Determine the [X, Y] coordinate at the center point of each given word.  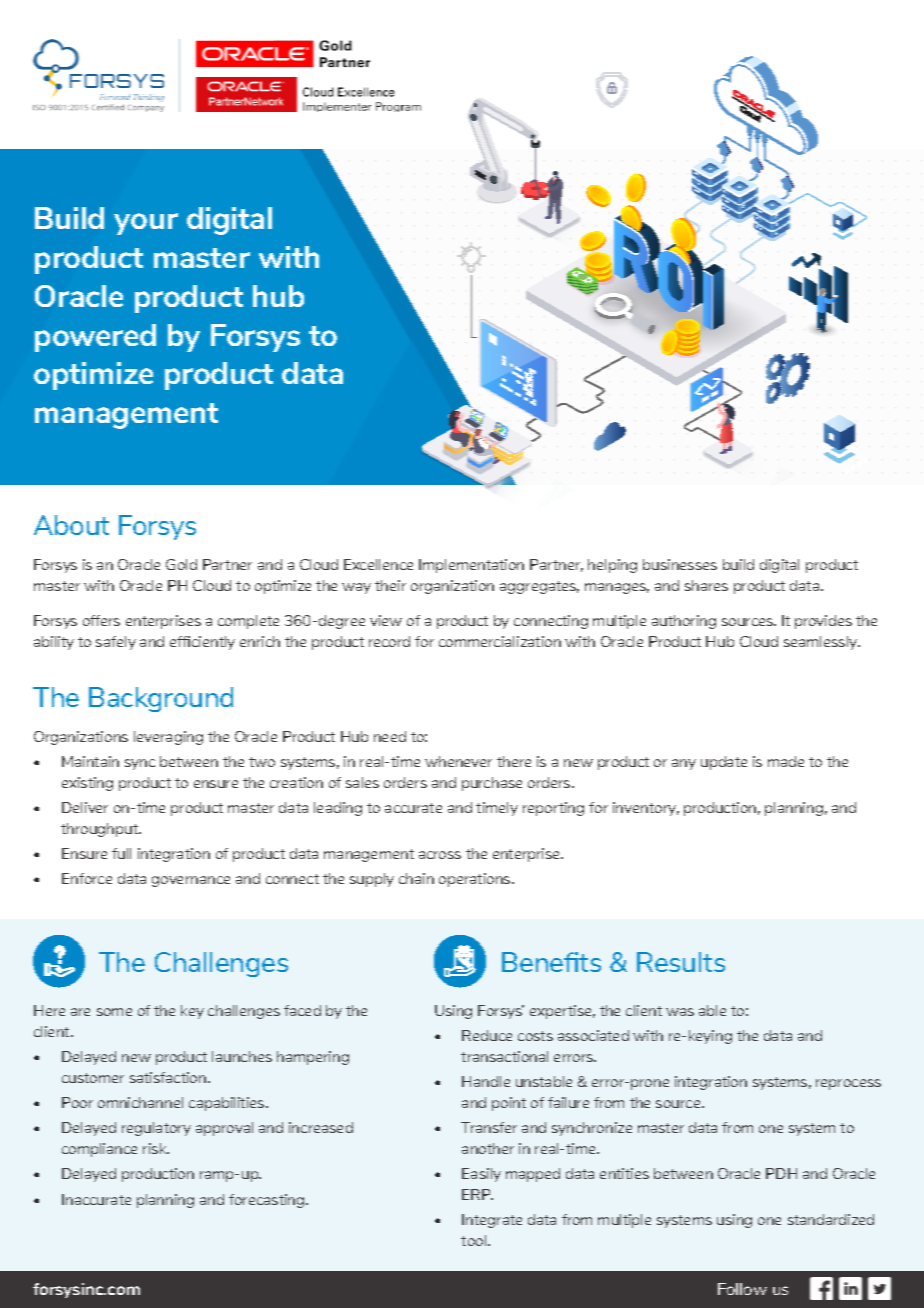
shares [706, 585]
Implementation [471, 566]
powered [95, 338]
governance [191, 881]
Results [681, 962]
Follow [742, 1289]
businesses [680, 564]
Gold [181, 564]
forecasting [268, 1201]
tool [475, 1240]
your [146, 224]
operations [476, 880]
